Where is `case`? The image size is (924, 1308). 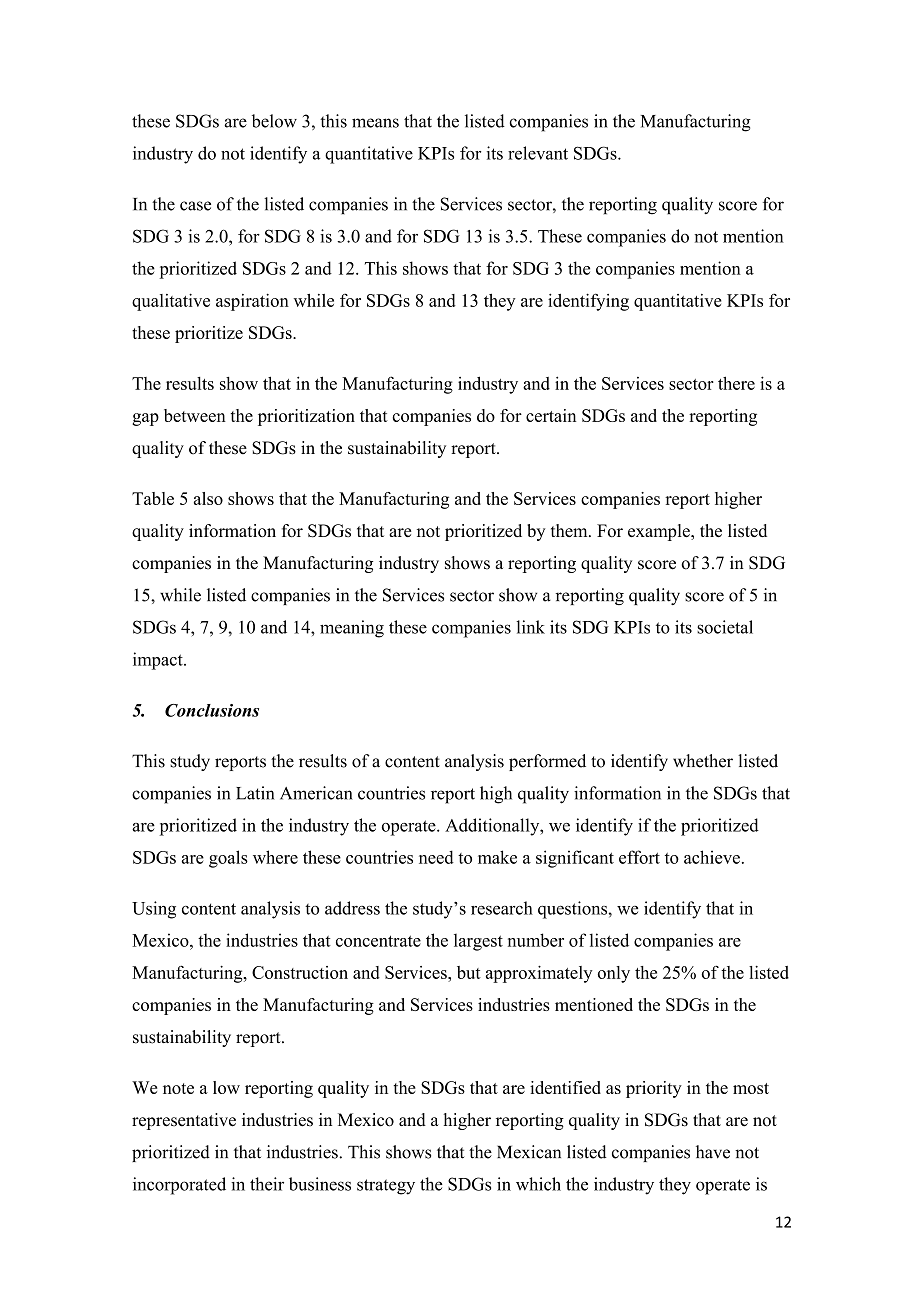
case is located at coordinates (195, 206).
